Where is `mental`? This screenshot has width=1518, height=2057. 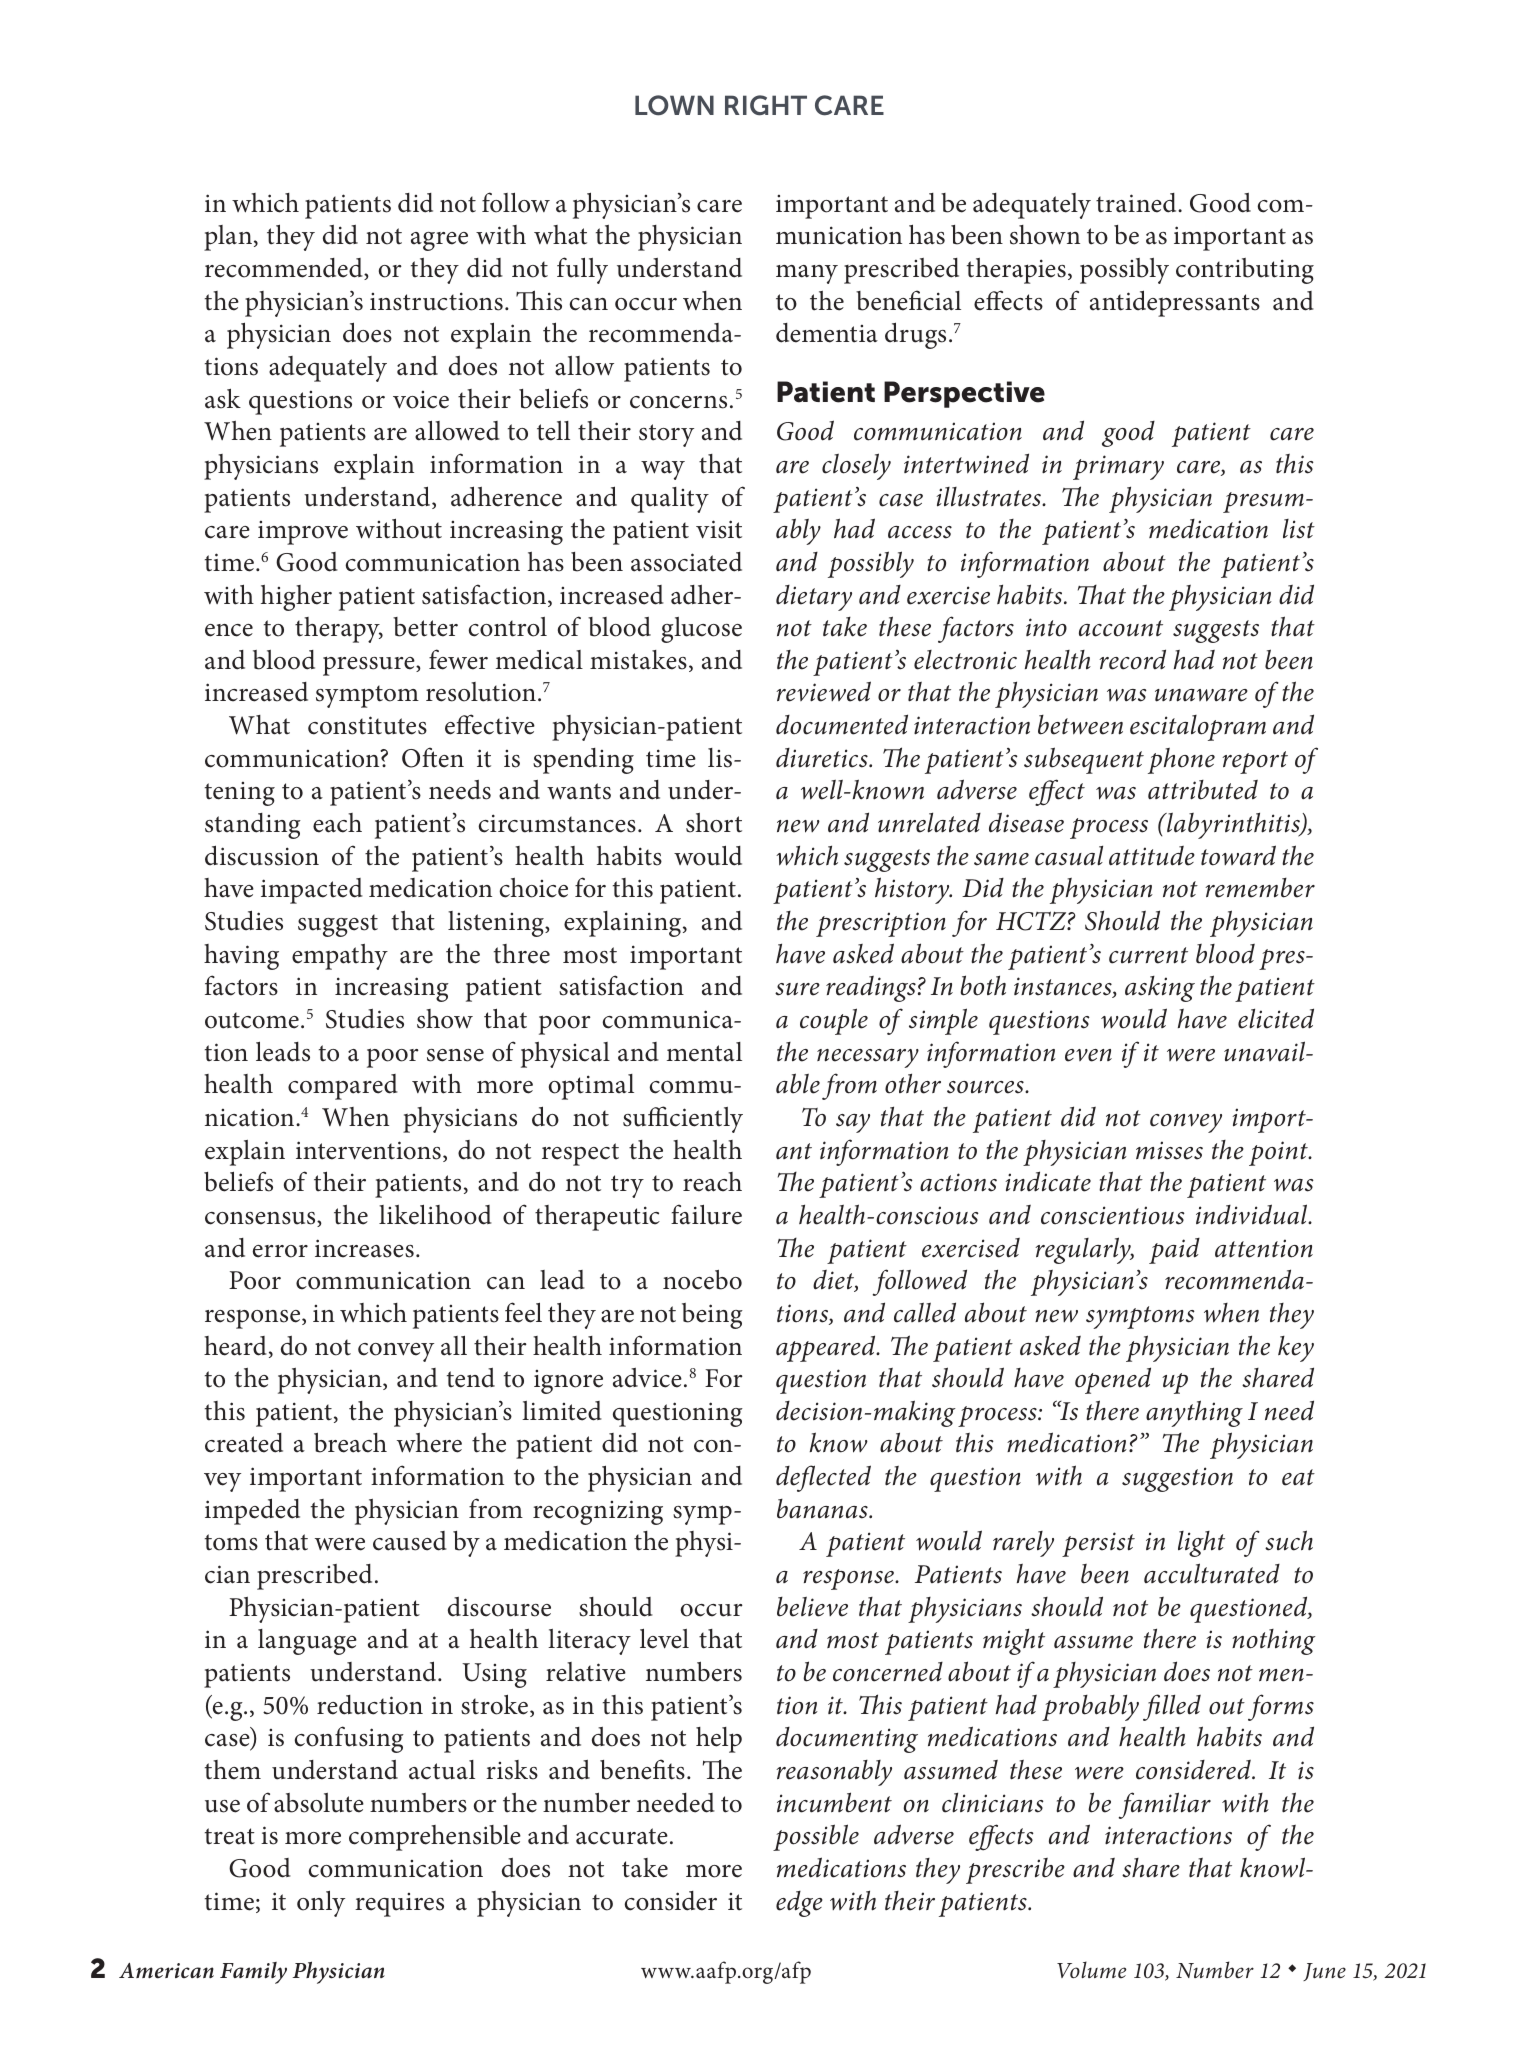
mental is located at coordinates (704, 1052).
